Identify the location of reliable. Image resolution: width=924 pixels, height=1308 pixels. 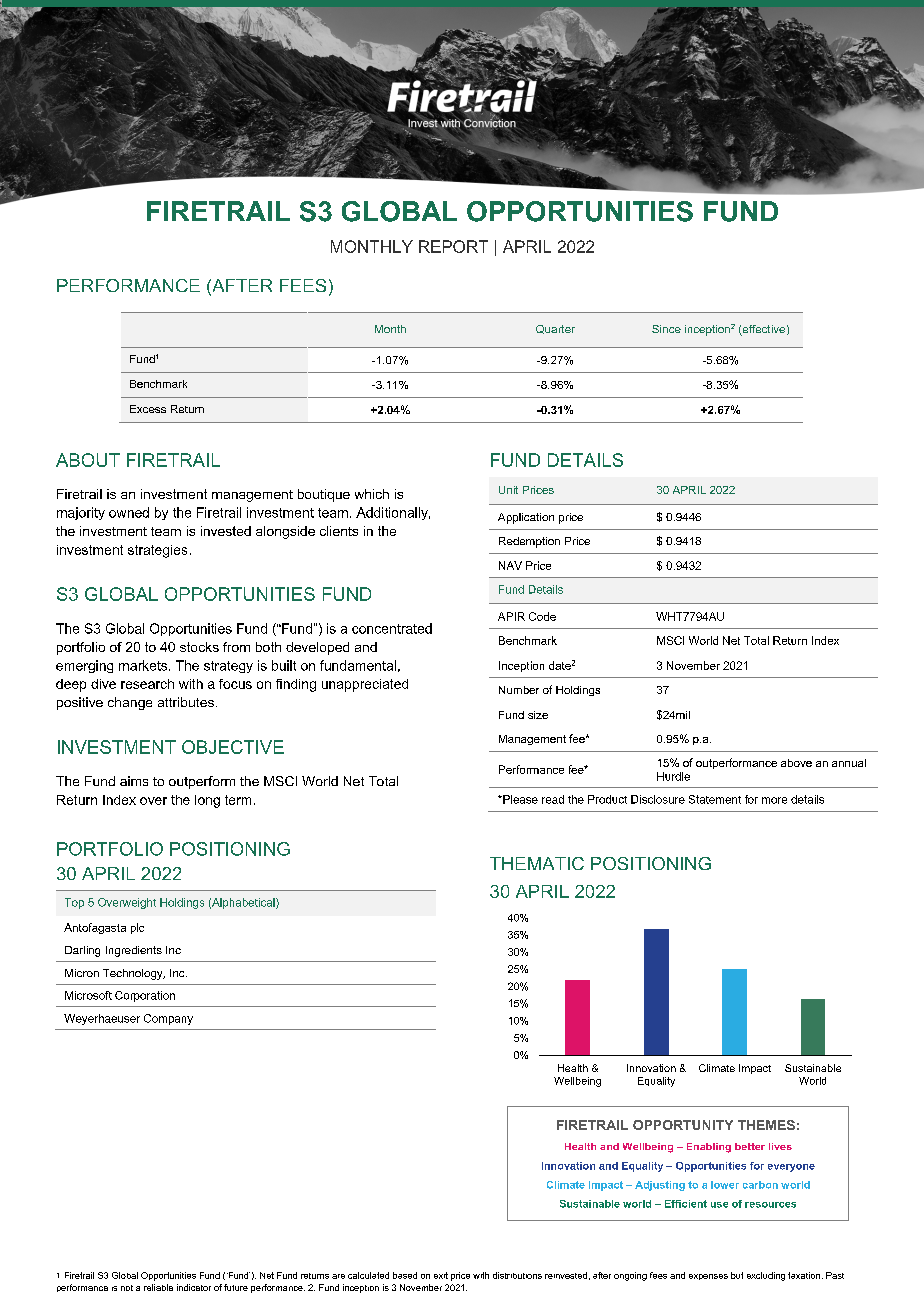
(158, 1287).
